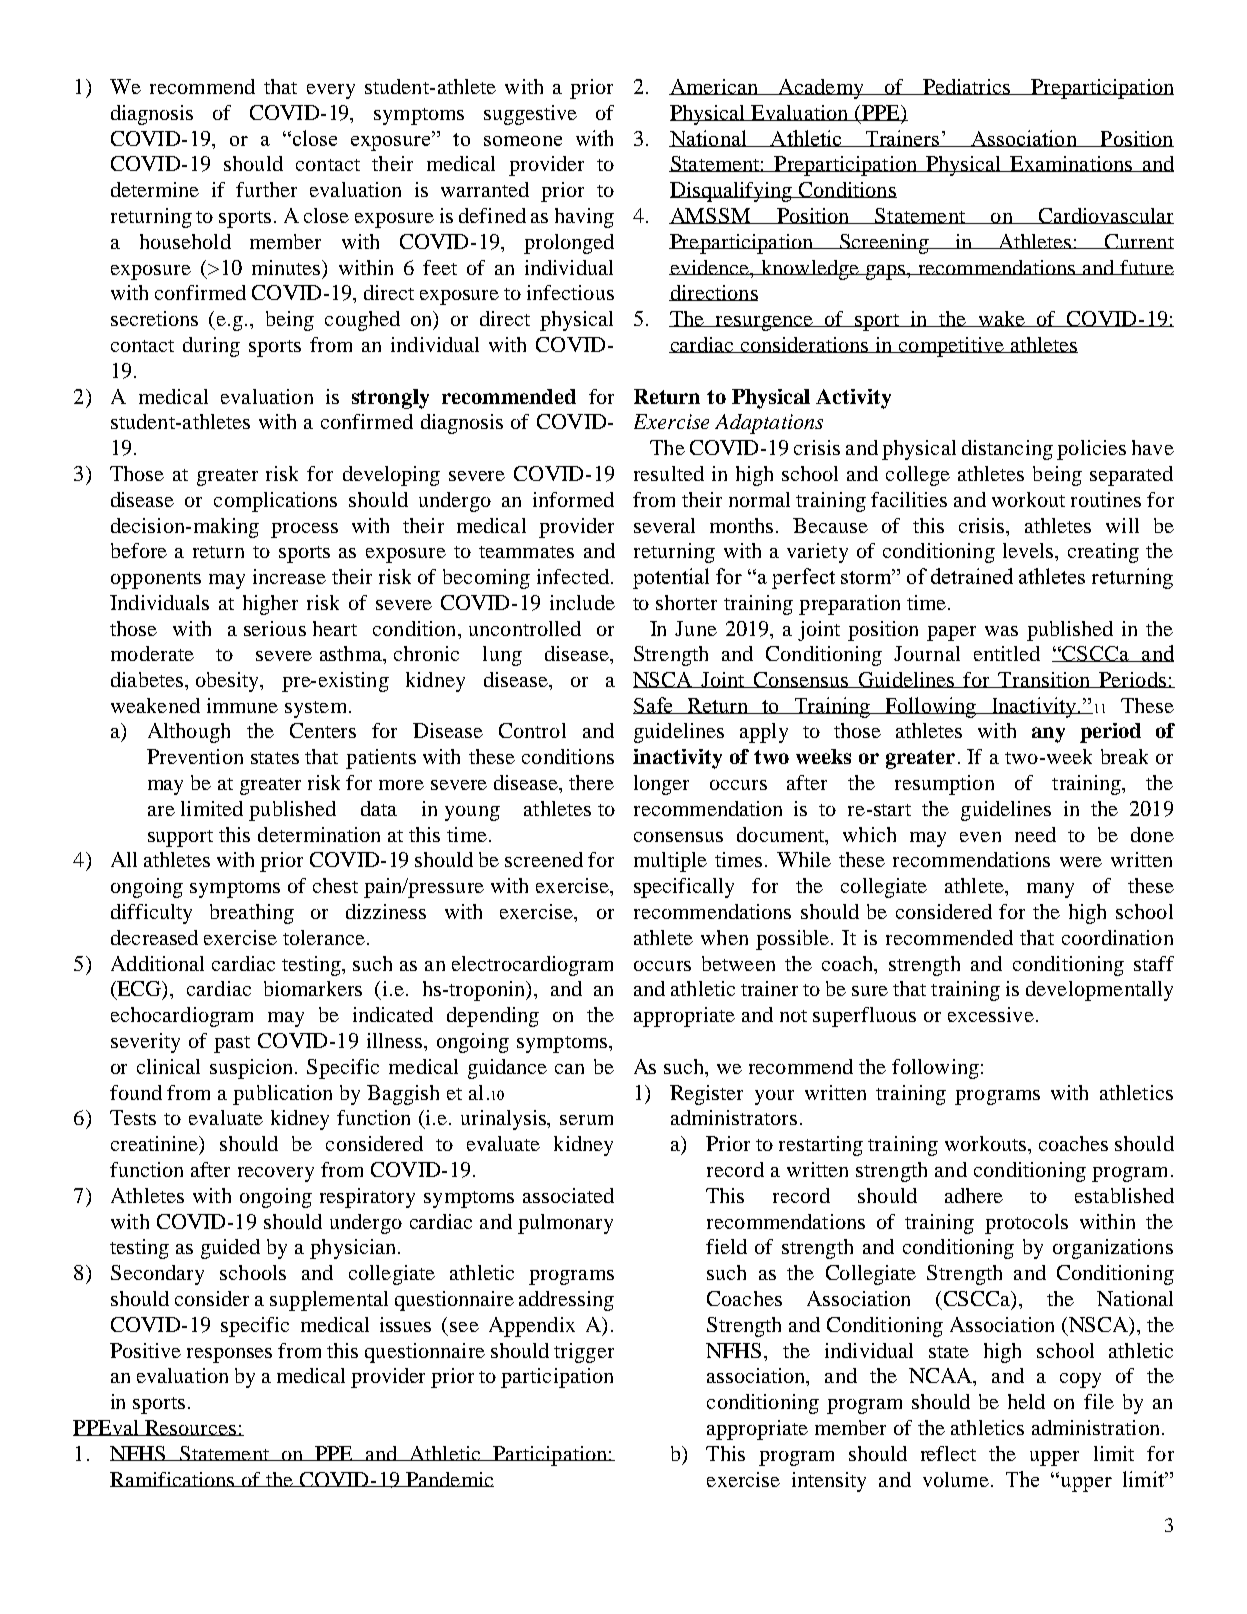 The image size is (1247, 1614). I want to click on held, so click(1026, 1401).
